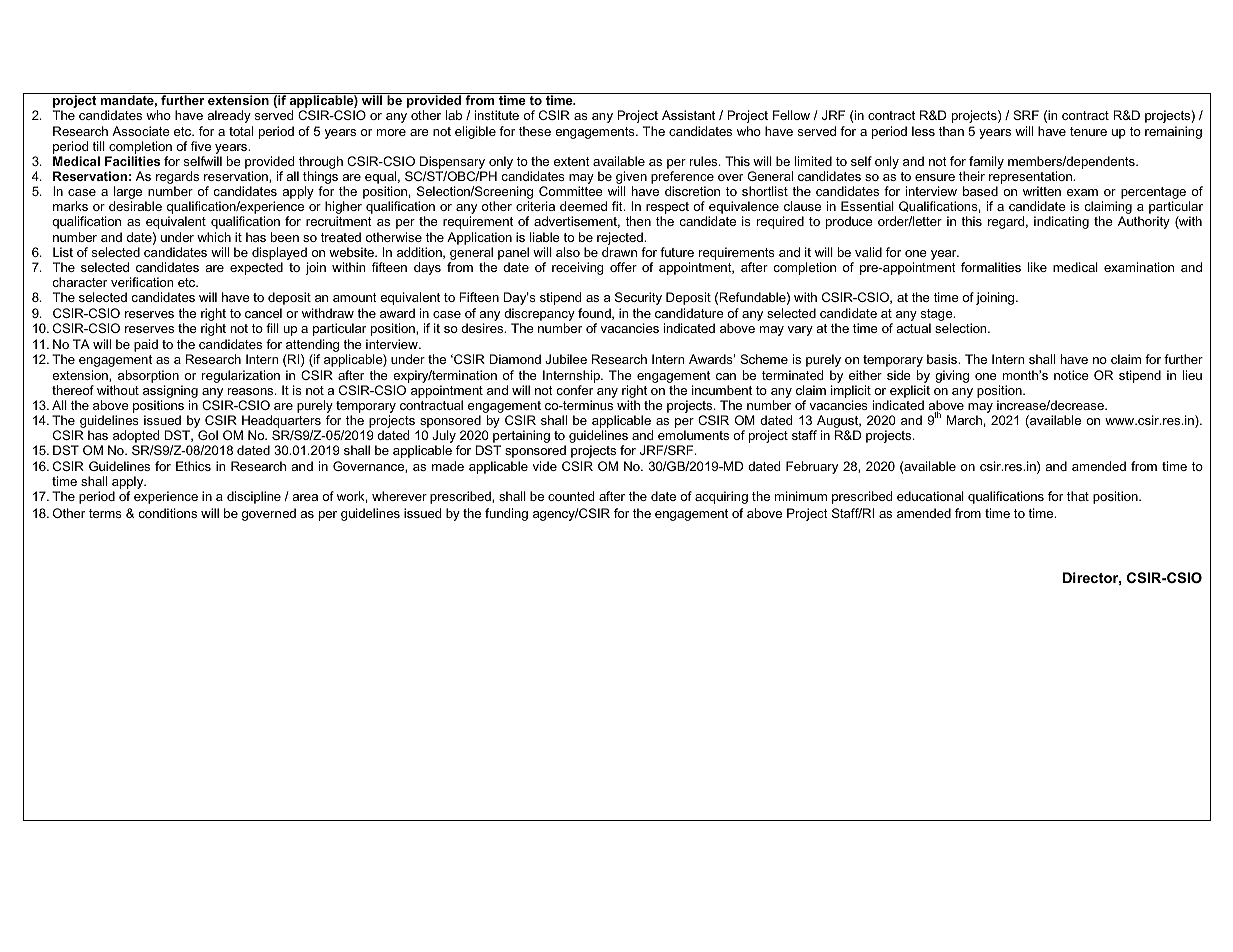  What do you see at coordinates (241, 131) in the screenshot?
I see `total` at bounding box center [241, 131].
